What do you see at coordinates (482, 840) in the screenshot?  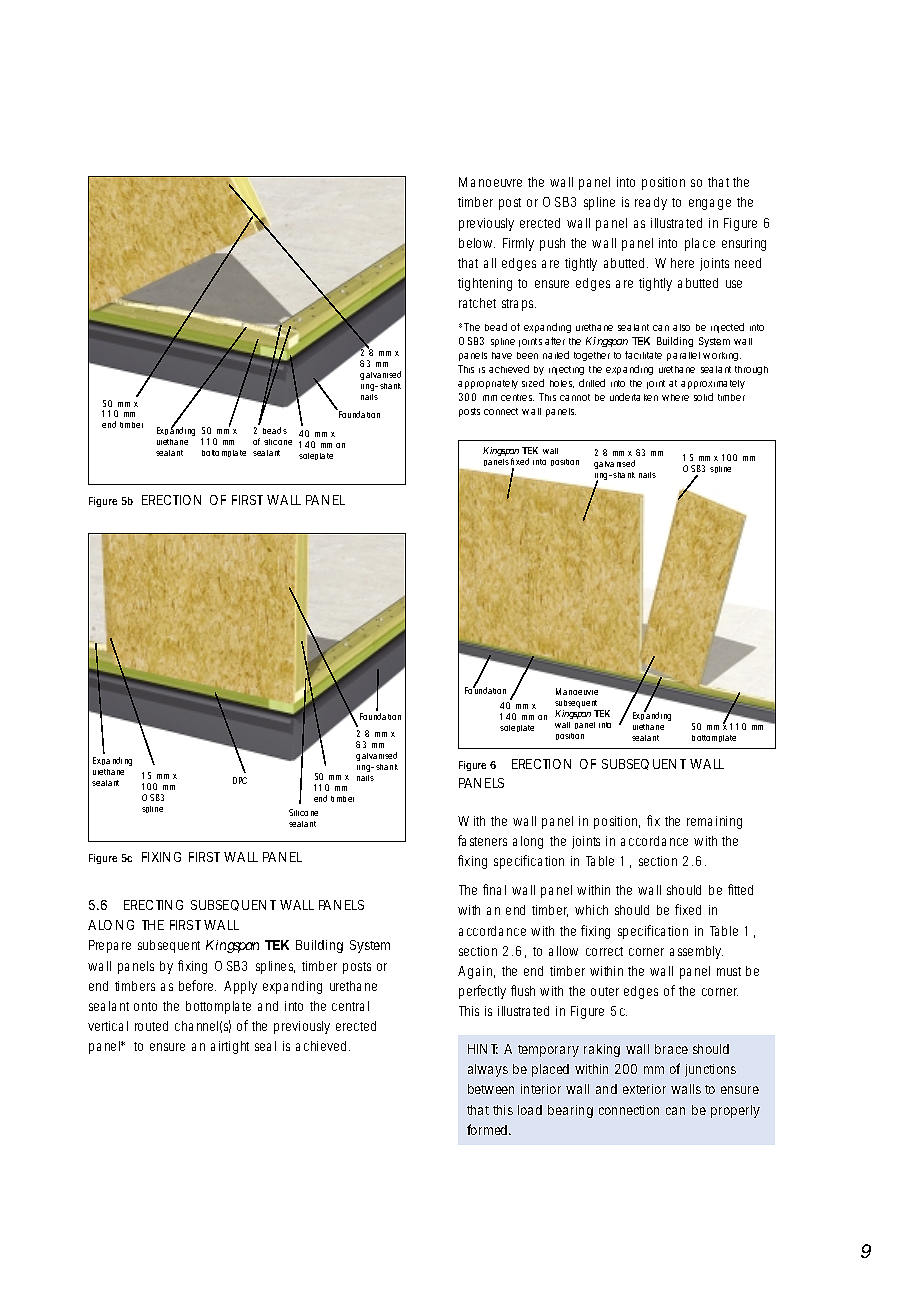 I see `fasteners` at bounding box center [482, 840].
